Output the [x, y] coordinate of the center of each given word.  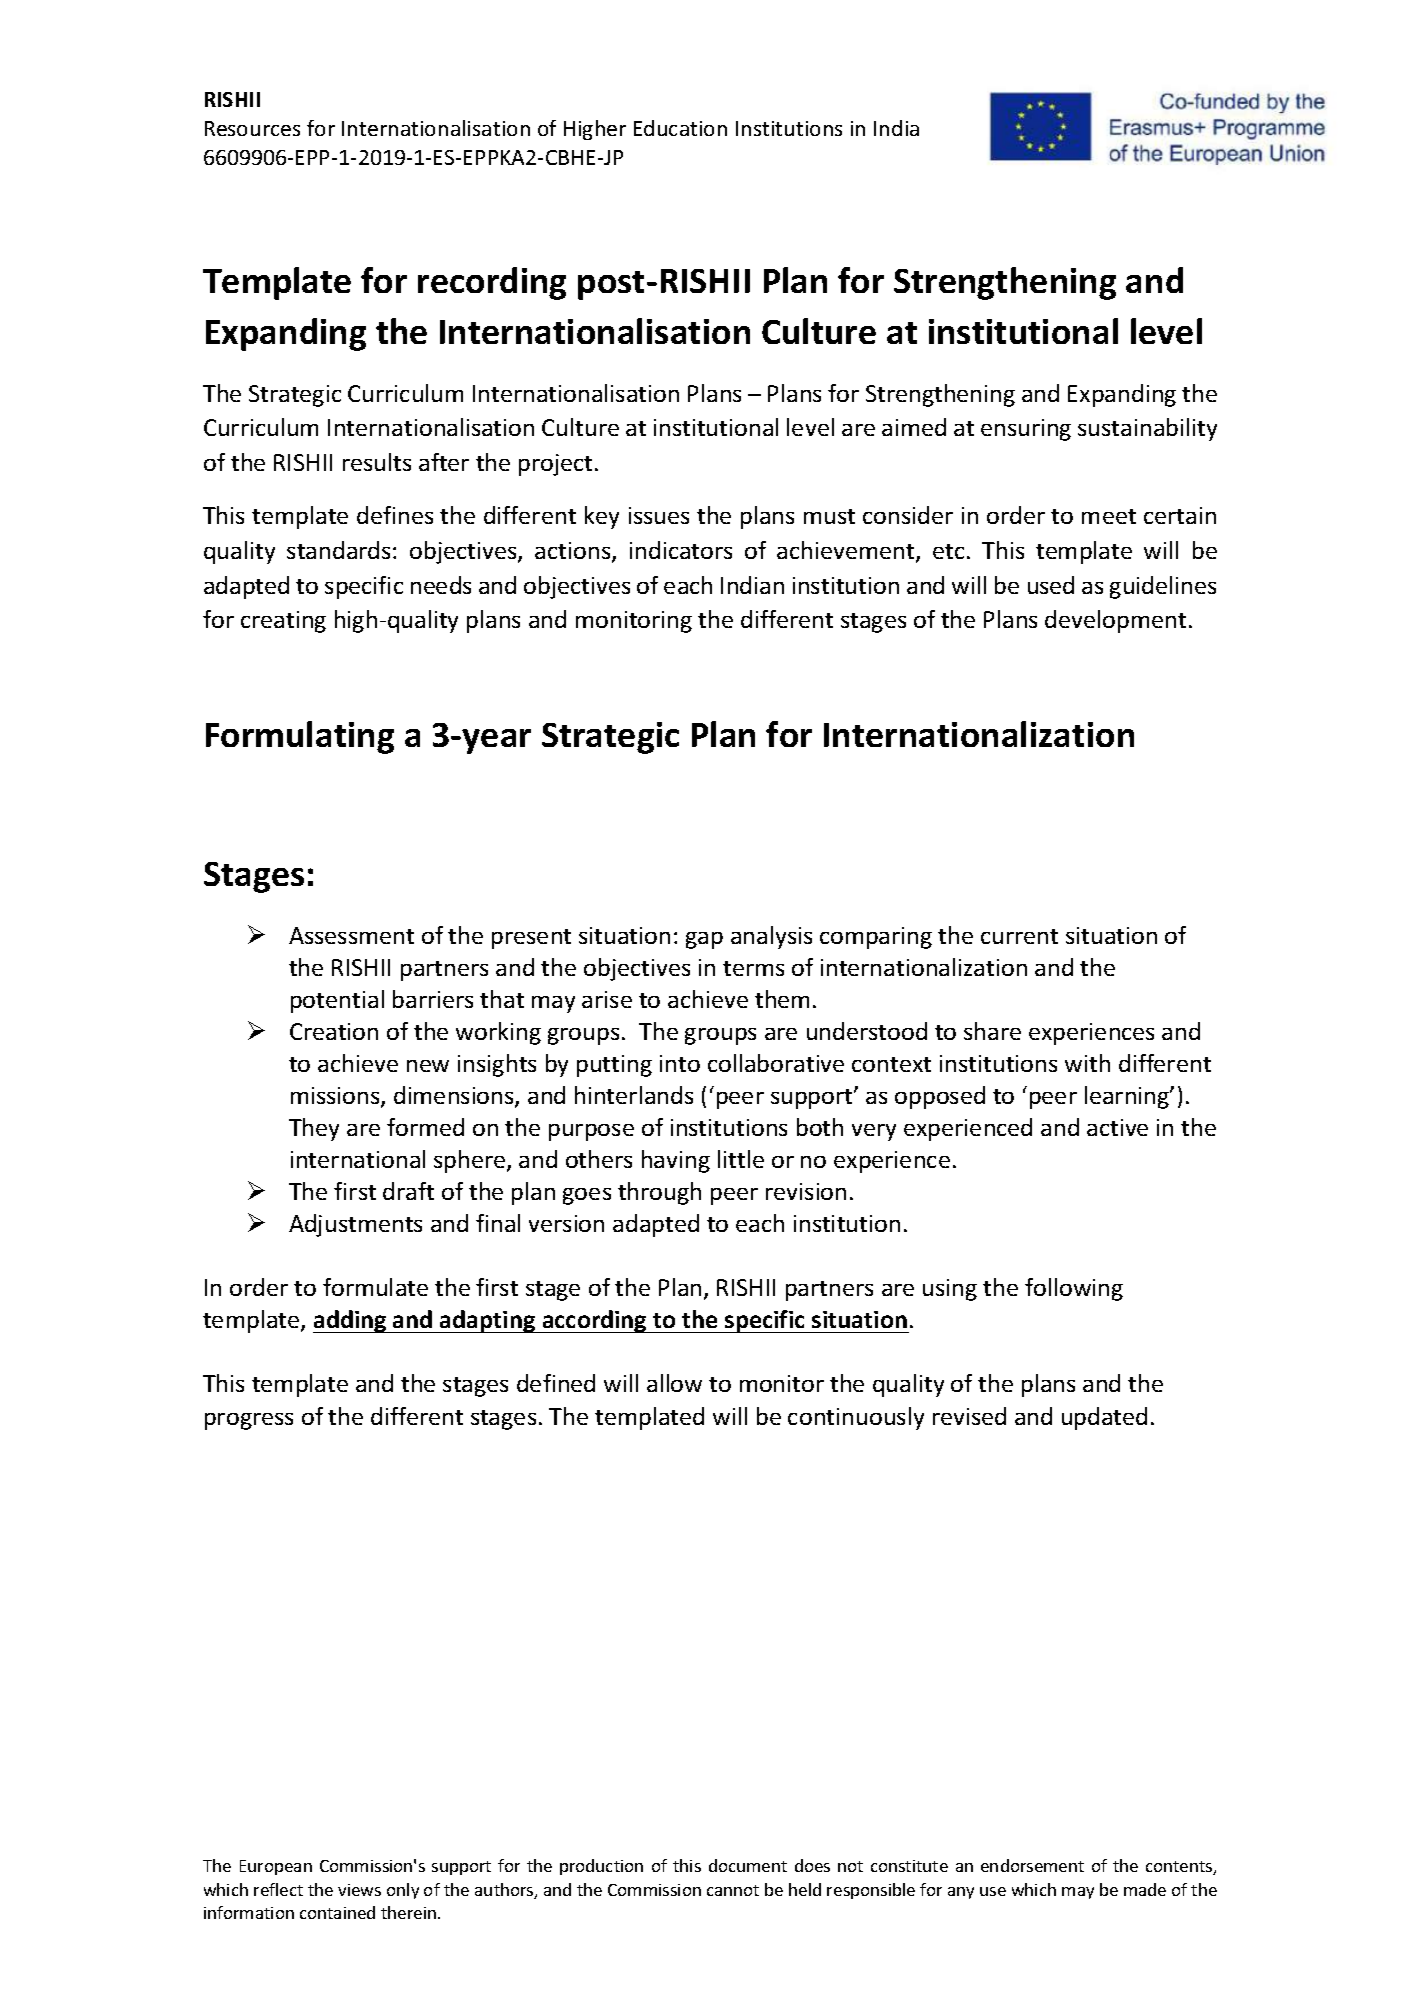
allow [674, 1383]
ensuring [1026, 430]
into [680, 1063]
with [1087, 1063]
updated [1104, 1418]
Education [680, 128]
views [359, 1890]
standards [338, 550]
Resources [252, 128]
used [1051, 585]
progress [249, 1421]
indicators [681, 550]
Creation [334, 1031]
